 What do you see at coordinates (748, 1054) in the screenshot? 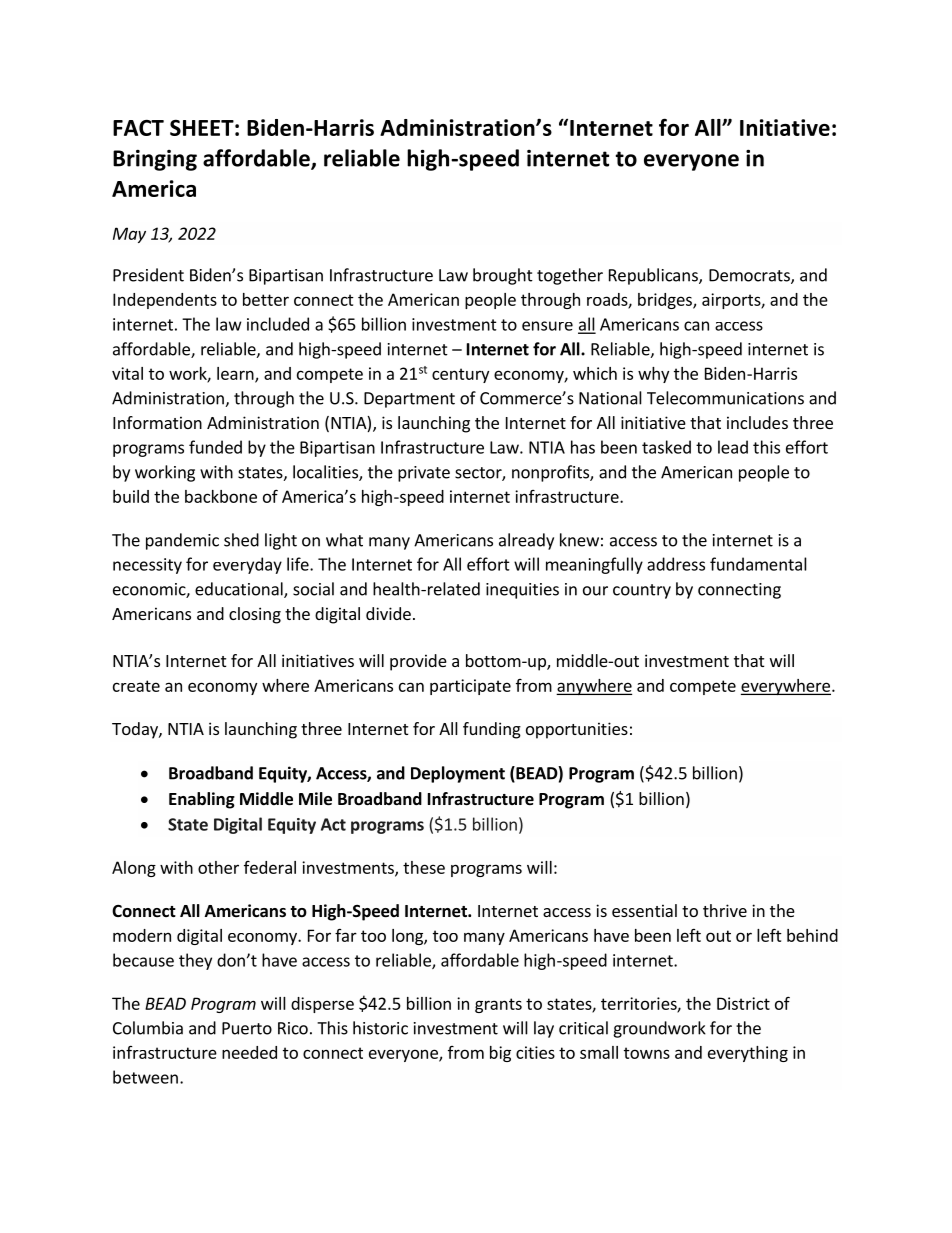
I see `everything` at bounding box center [748, 1054].
